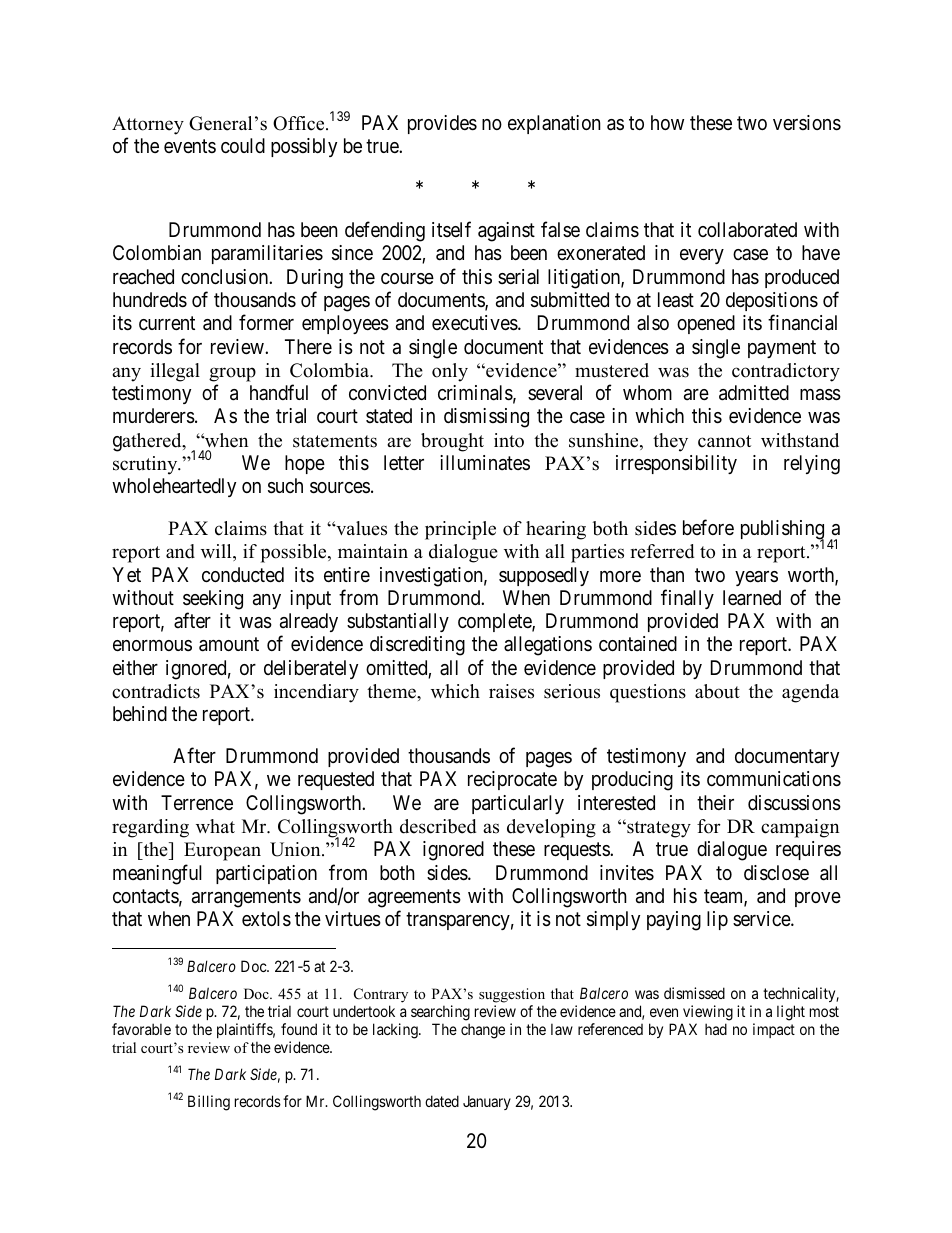 The width and height of the screenshot is (952, 1233). I want to click on European, so click(222, 851).
